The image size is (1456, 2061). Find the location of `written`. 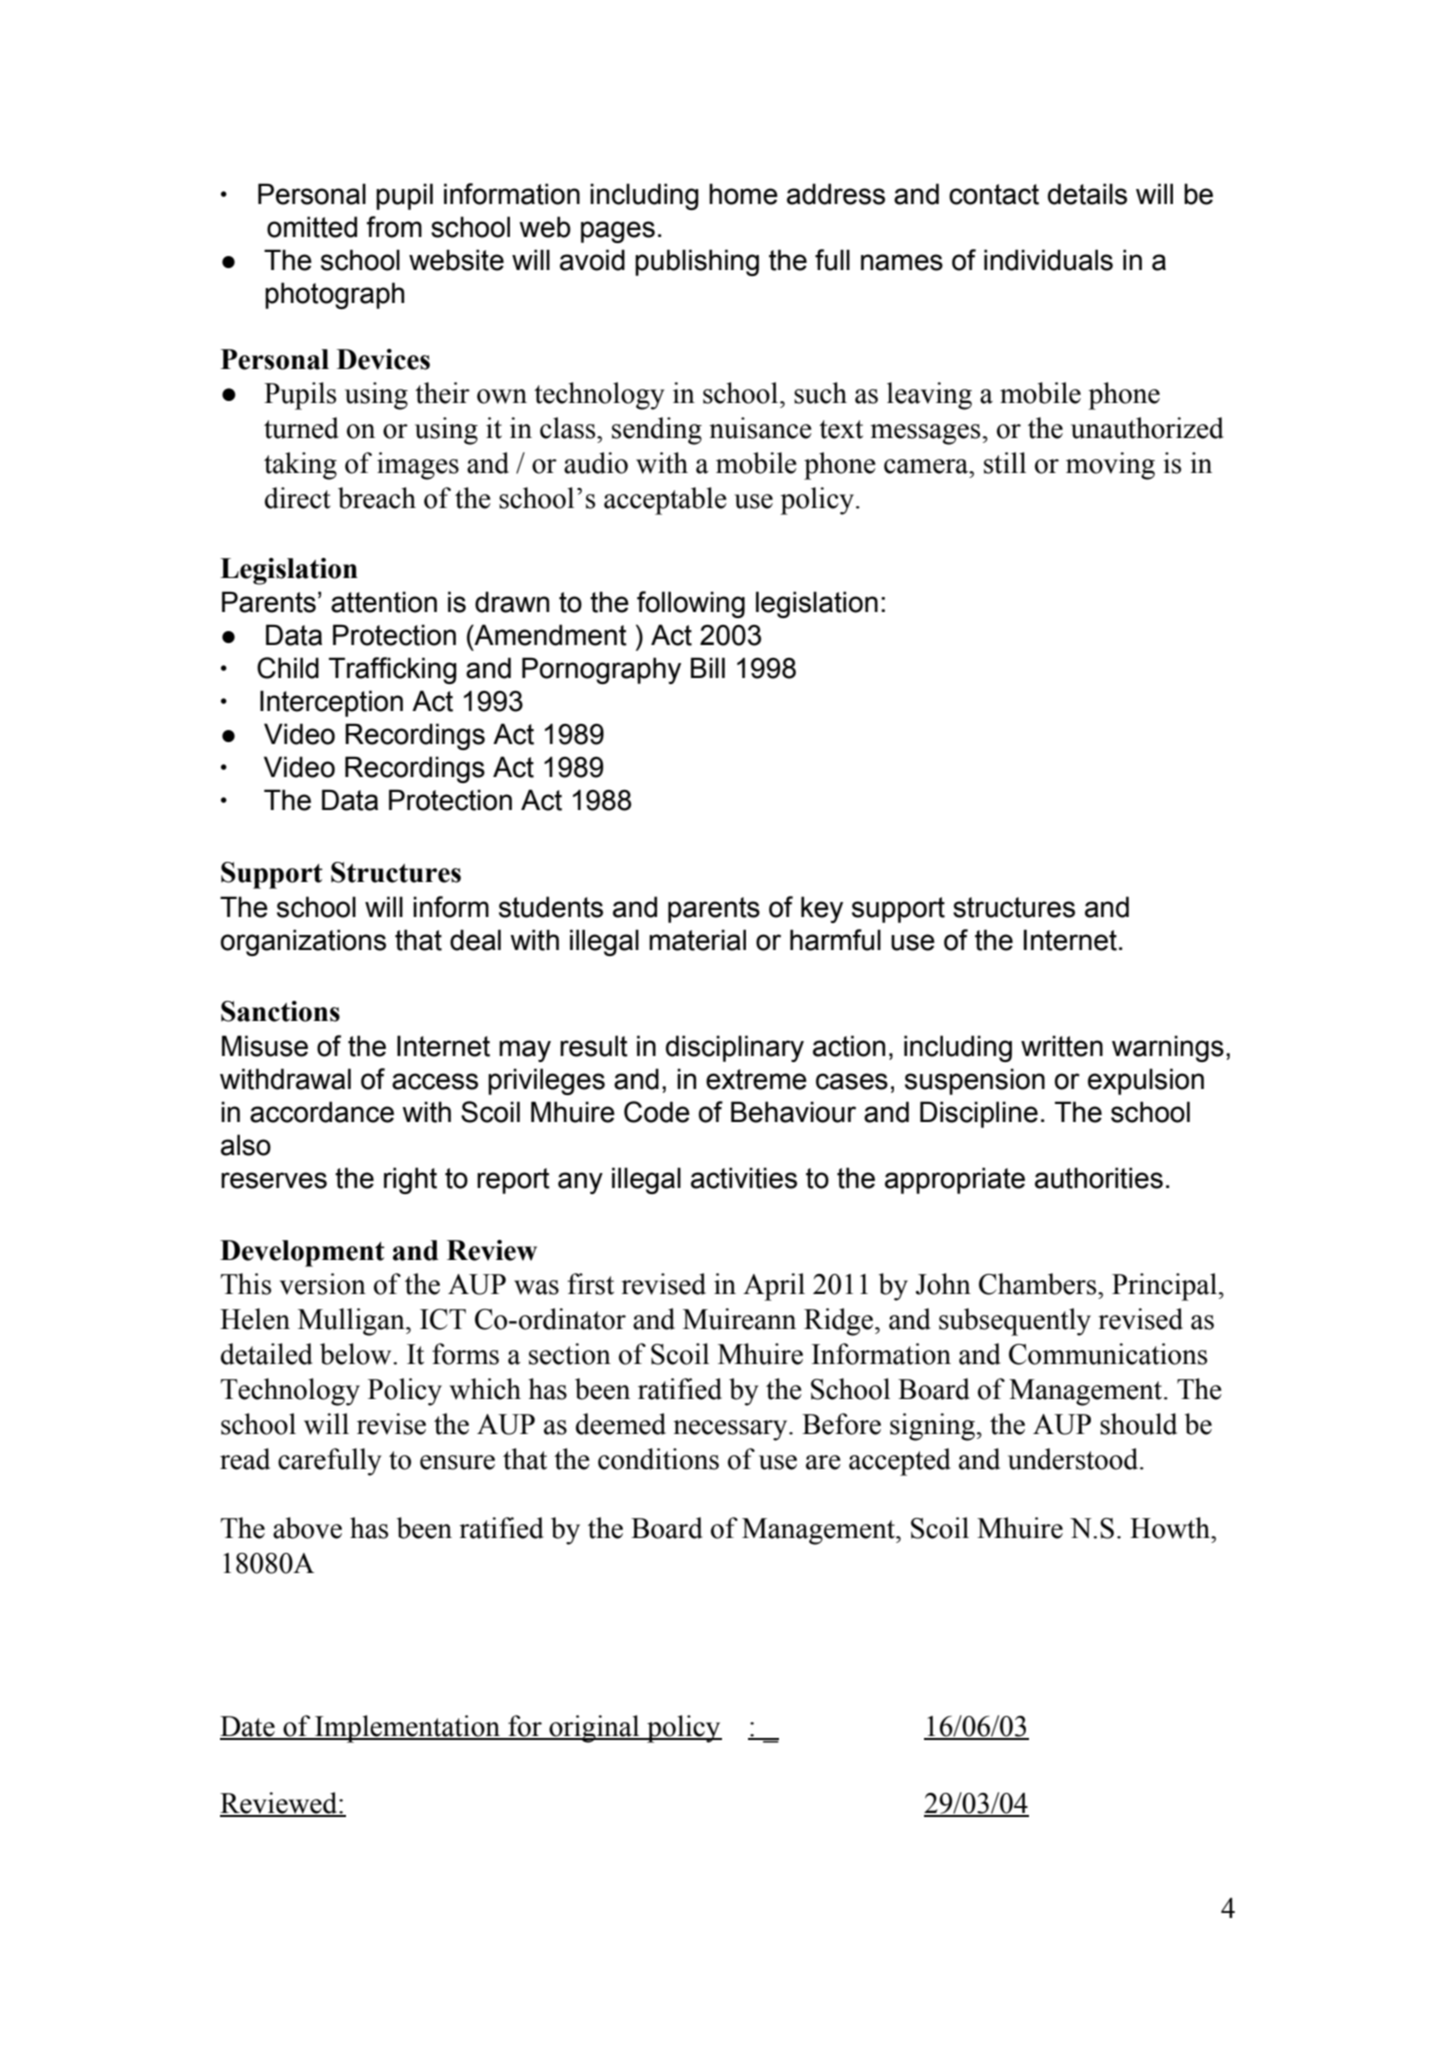

written is located at coordinates (1062, 1046).
